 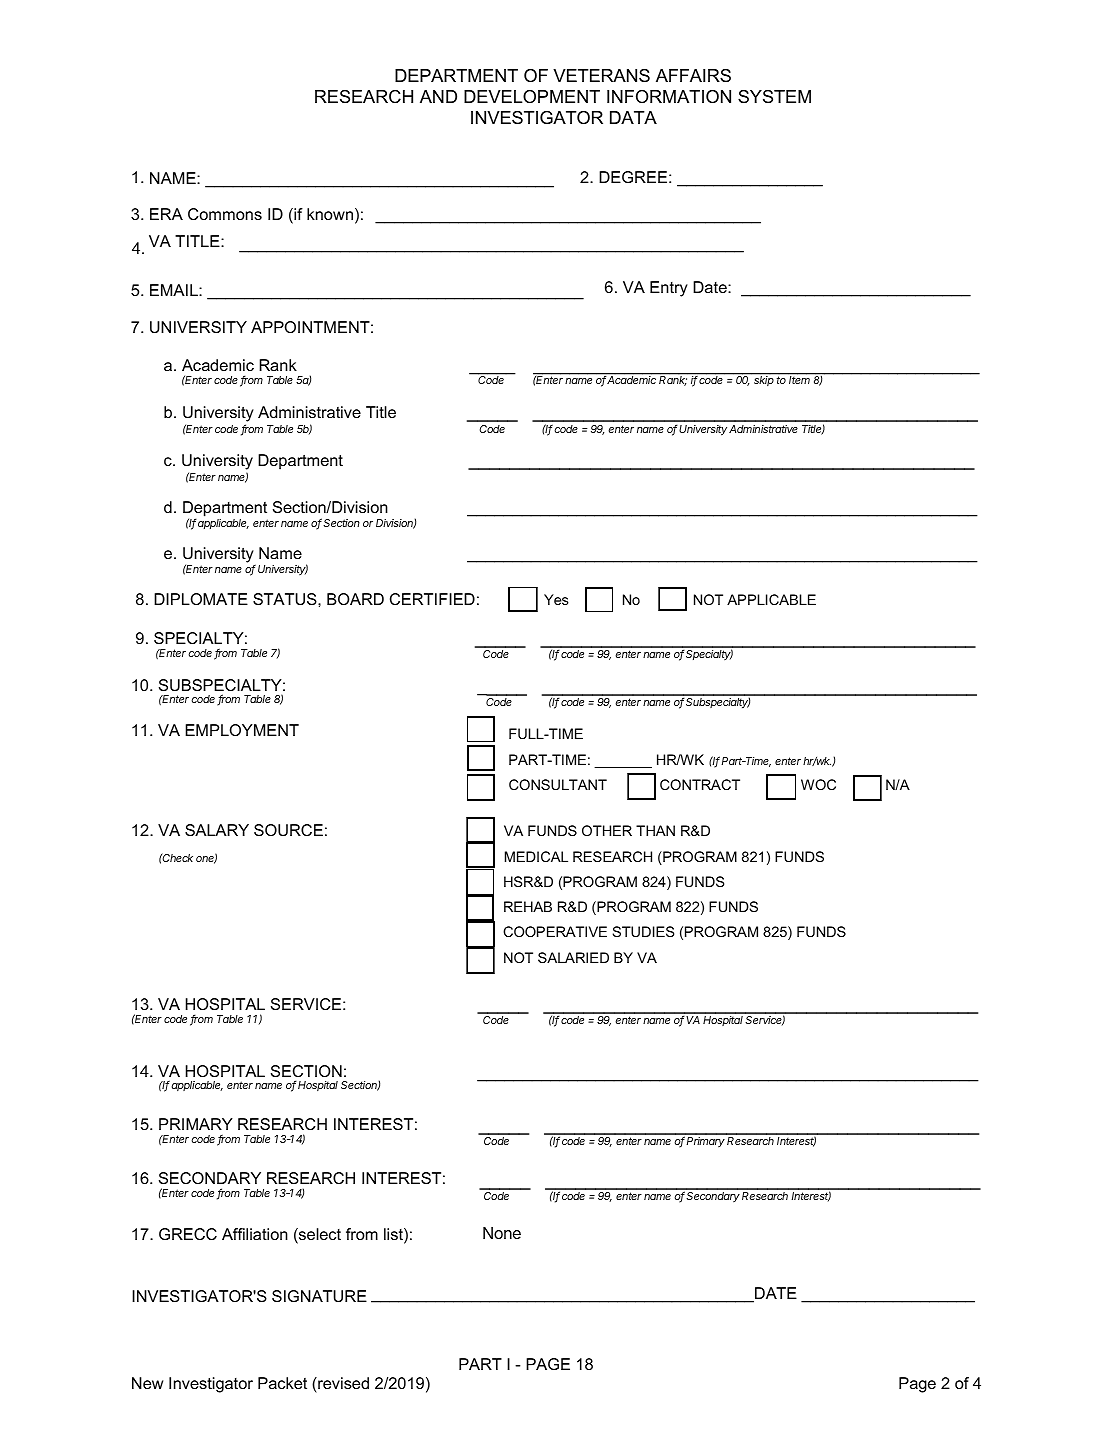 What do you see at coordinates (528, 906) in the page?
I see `REHAB` at bounding box center [528, 906].
